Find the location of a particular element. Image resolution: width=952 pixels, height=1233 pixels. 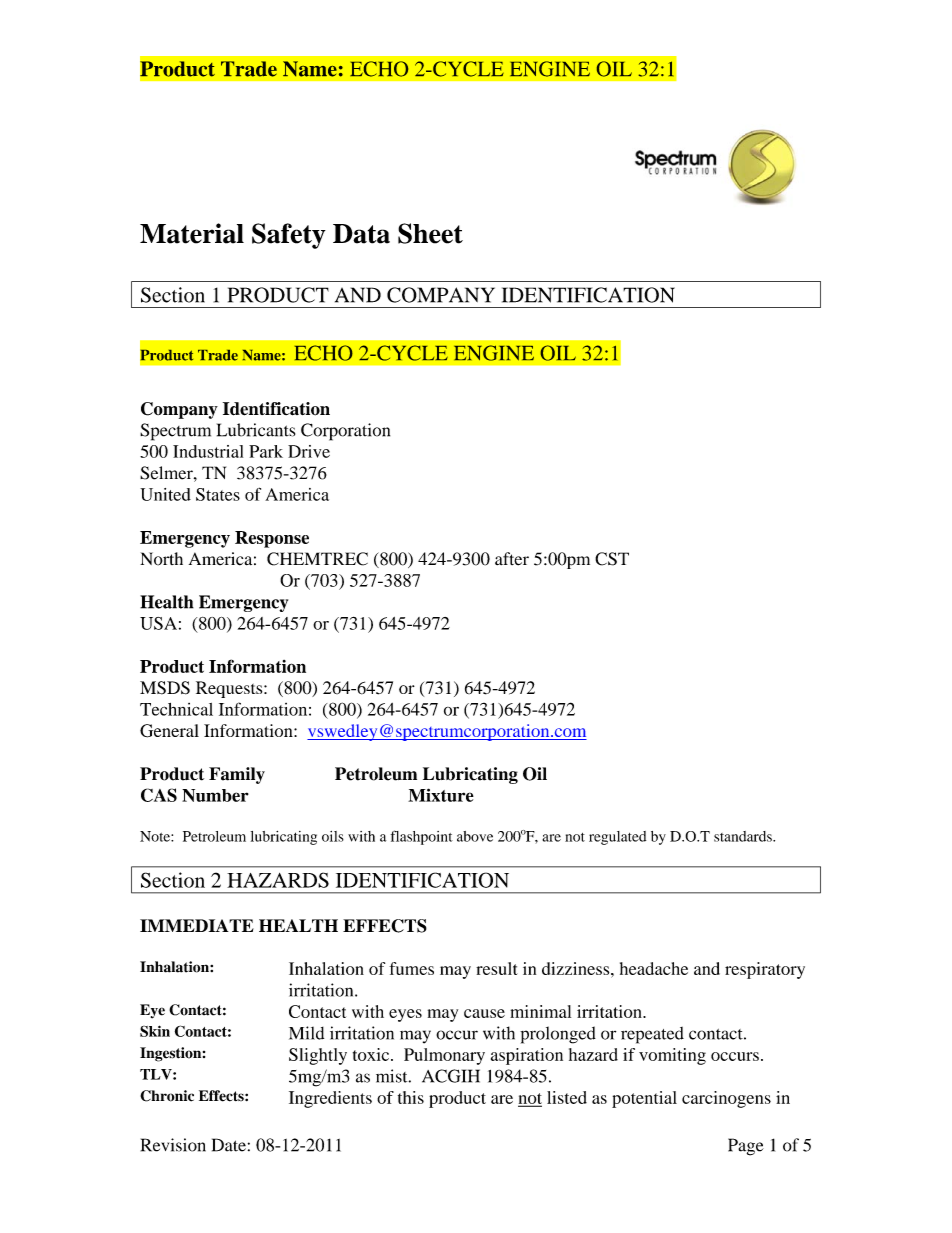

Data is located at coordinates (361, 234).
